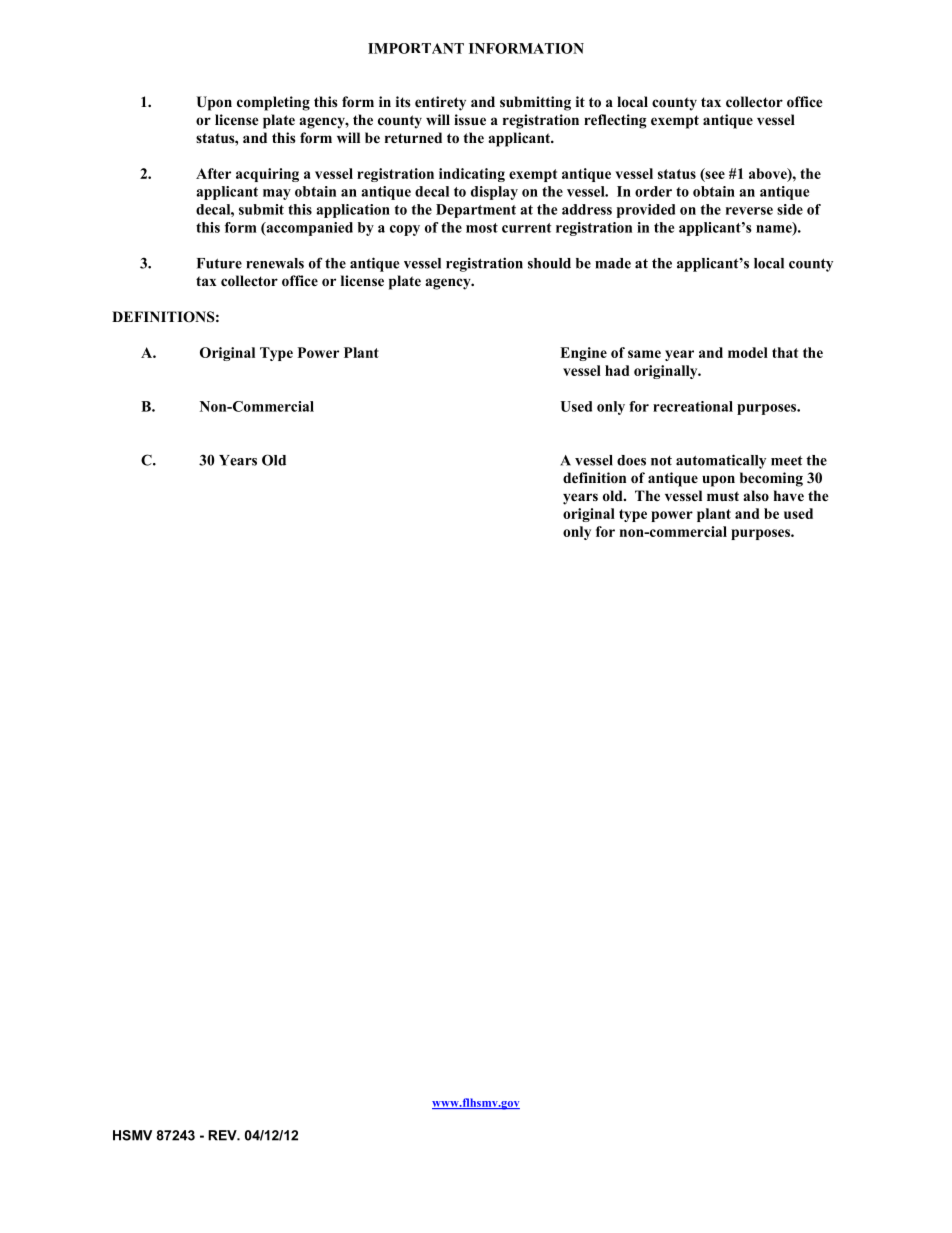 The image size is (952, 1233). I want to click on should, so click(549, 263).
